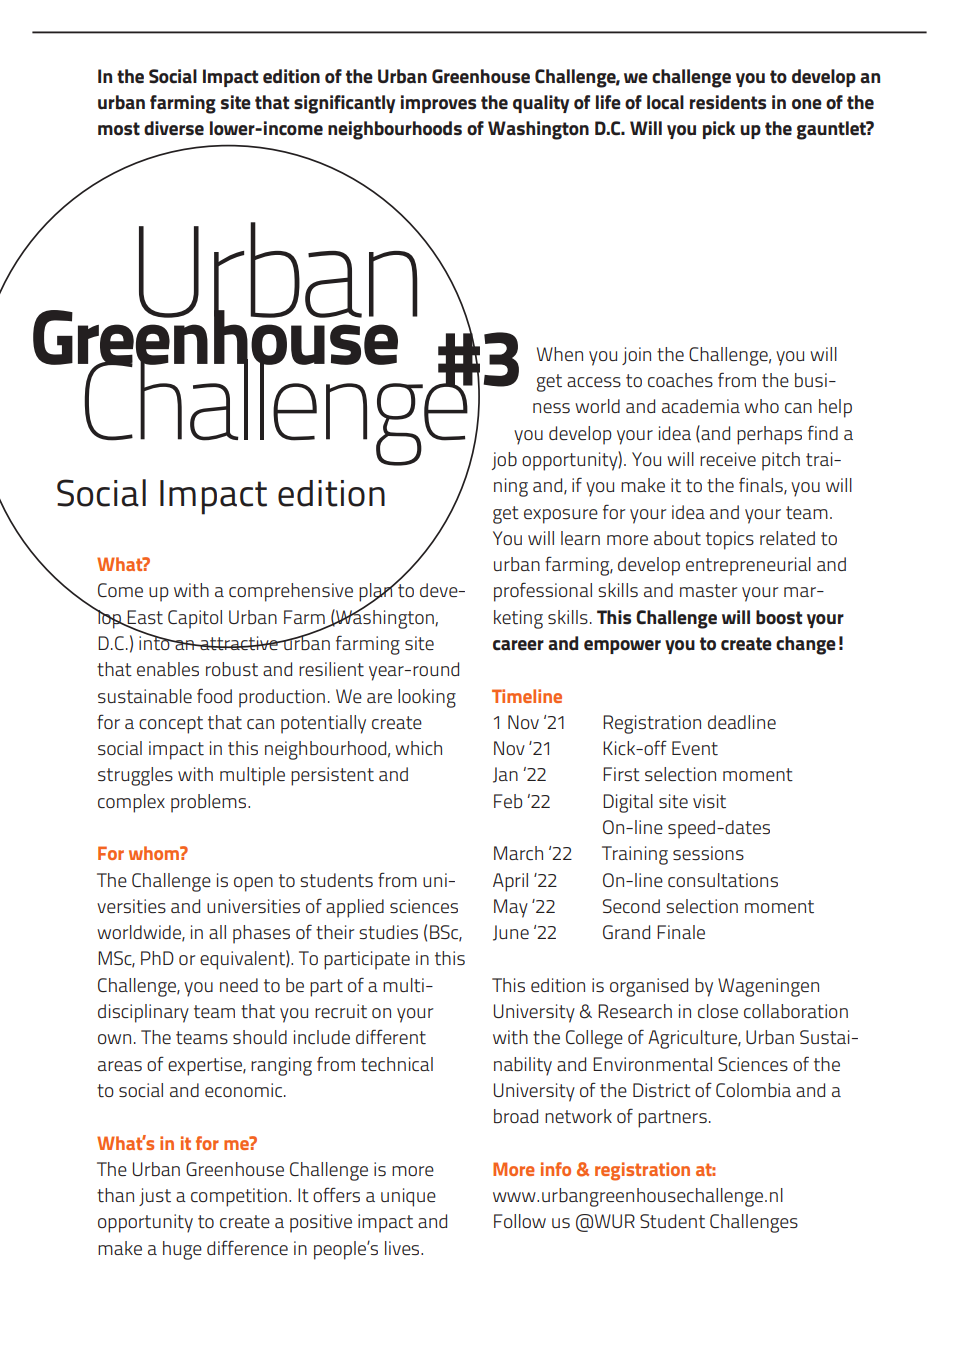 Image resolution: width=959 pixels, height=1361 pixels. Describe the element at coordinates (239, 985) in the image. I see `need` at that location.
